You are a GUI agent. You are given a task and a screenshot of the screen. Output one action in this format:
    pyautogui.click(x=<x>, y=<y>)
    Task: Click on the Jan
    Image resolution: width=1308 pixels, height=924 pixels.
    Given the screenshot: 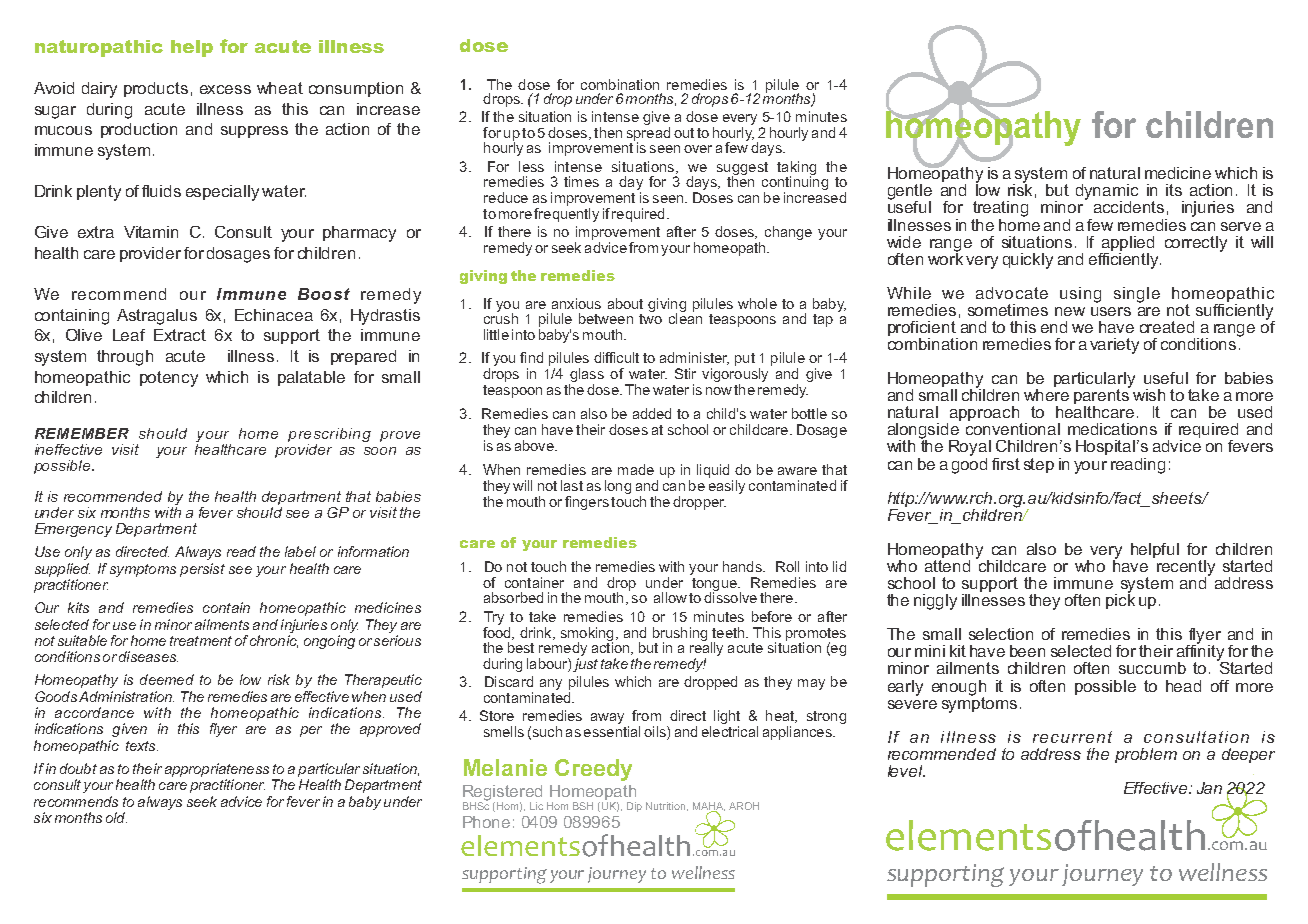 What is the action you would take?
    pyautogui.click(x=1209, y=788)
